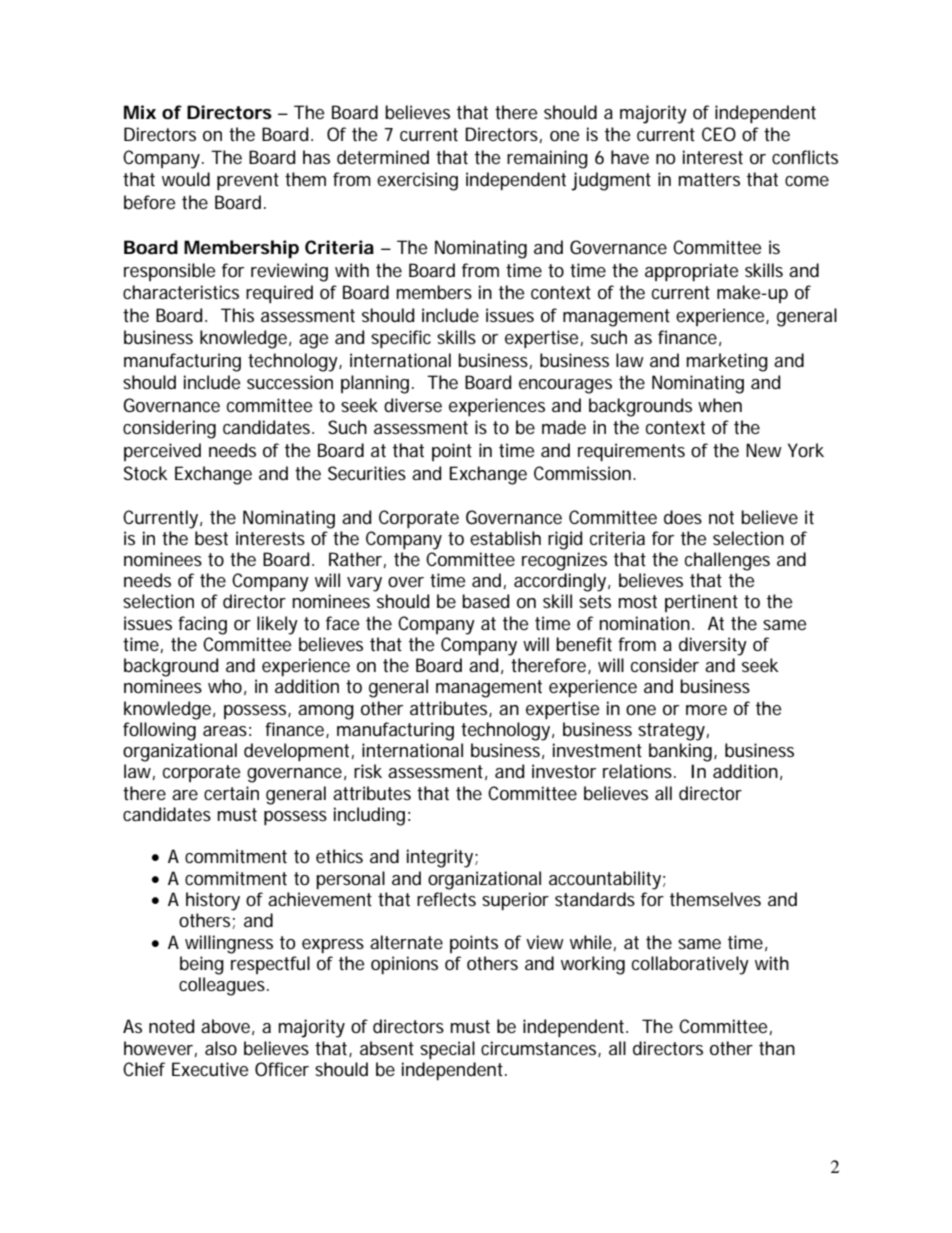  Describe the element at coordinates (683, 517) in the screenshot. I see `does` at that location.
